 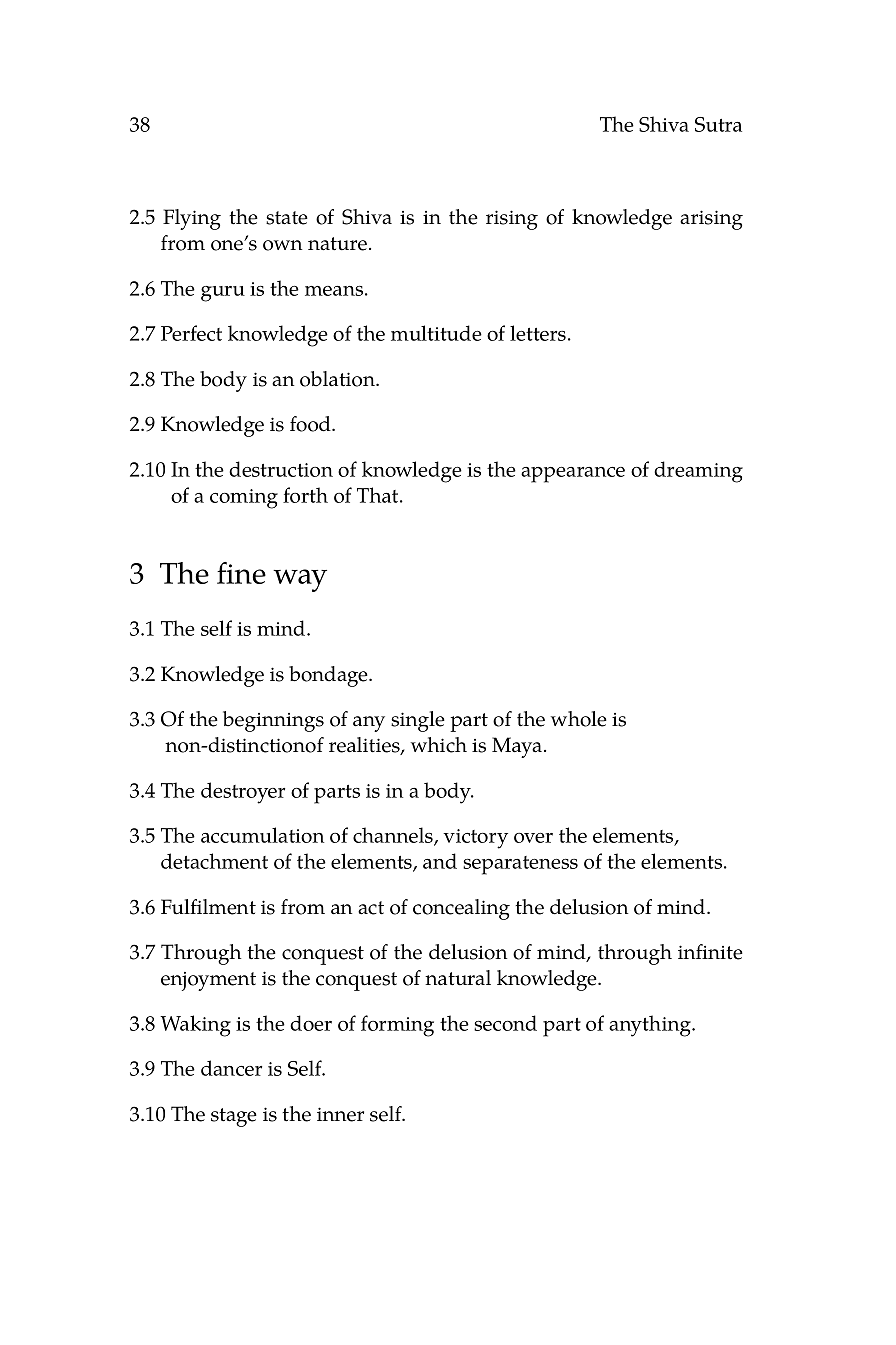 What do you see at coordinates (231, 1068) in the screenshot?
I see `dancer` at bounding box center [231, 1068].
